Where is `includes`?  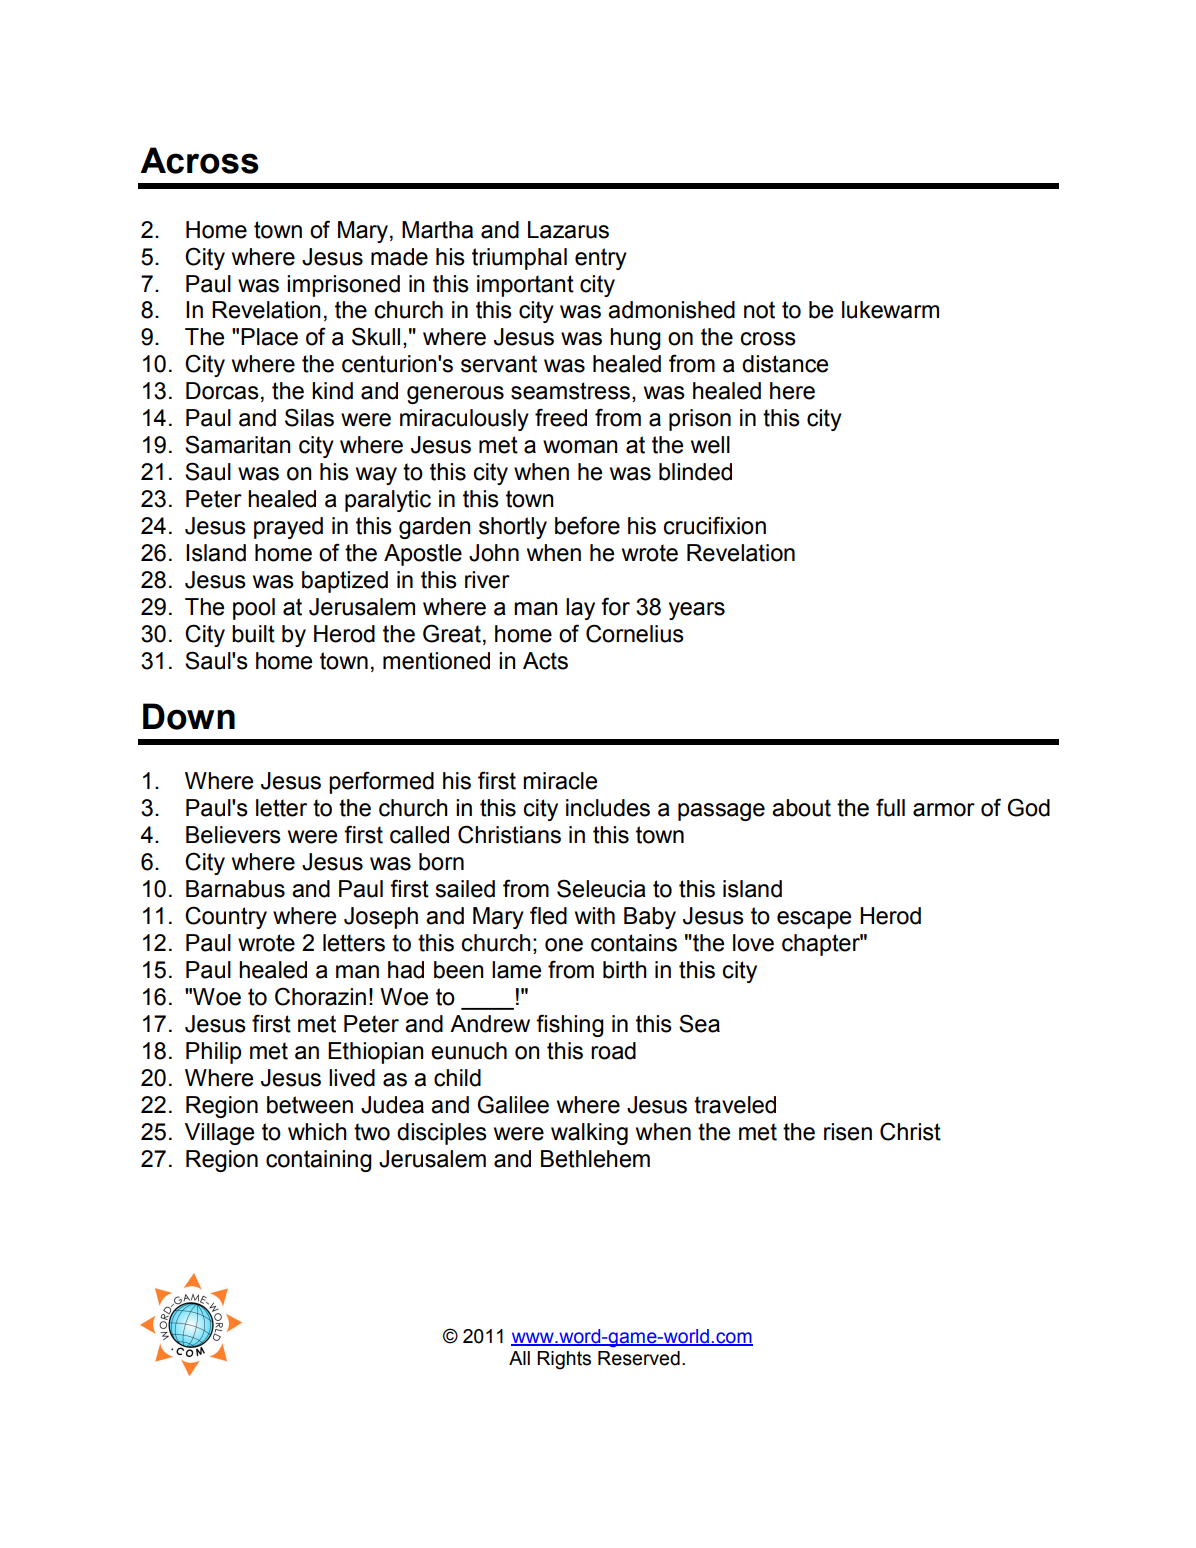 includes is located at coordinates (608, 808).
